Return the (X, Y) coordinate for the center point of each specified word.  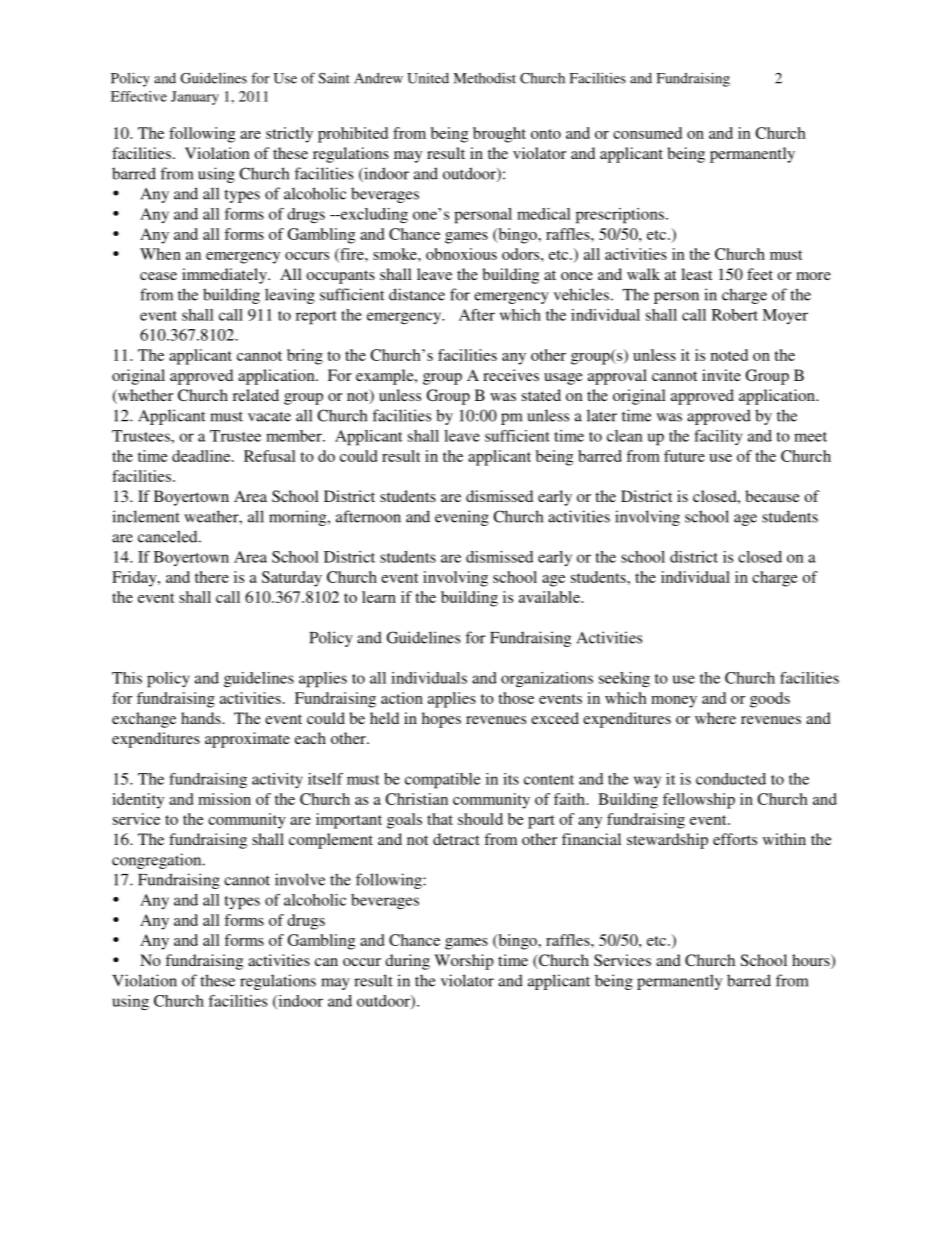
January (195, 98)
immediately (225, 276)
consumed (647, 133)
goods (770, 700)
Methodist (485, 78)
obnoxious (461, 254)
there (212, 577)
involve (300, 879)
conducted (731, 779)
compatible (442, 781)
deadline (202, 456)
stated (541, 395)
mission (224, 799)
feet (760, 274)
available (550, 597)
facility (718, 437)
